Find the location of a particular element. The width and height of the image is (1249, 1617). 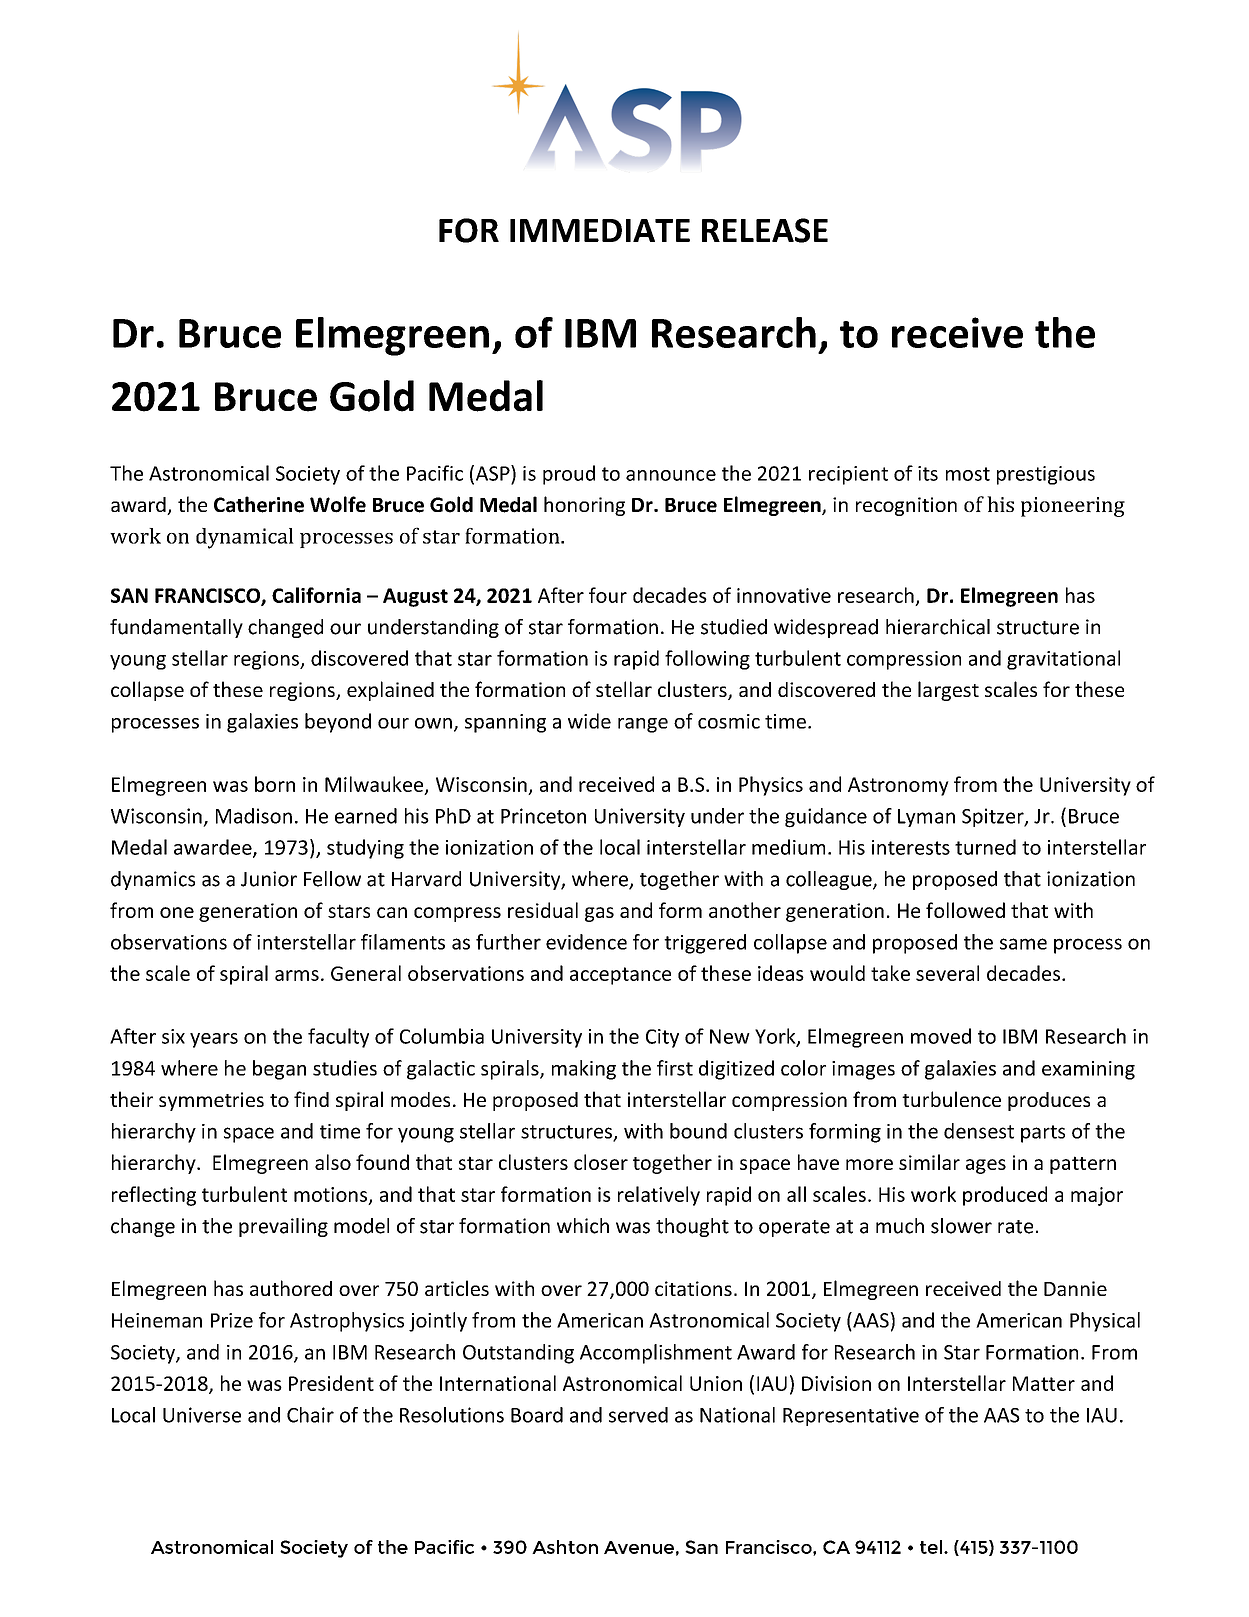

Catherine is located at coordinates (259, 504).
